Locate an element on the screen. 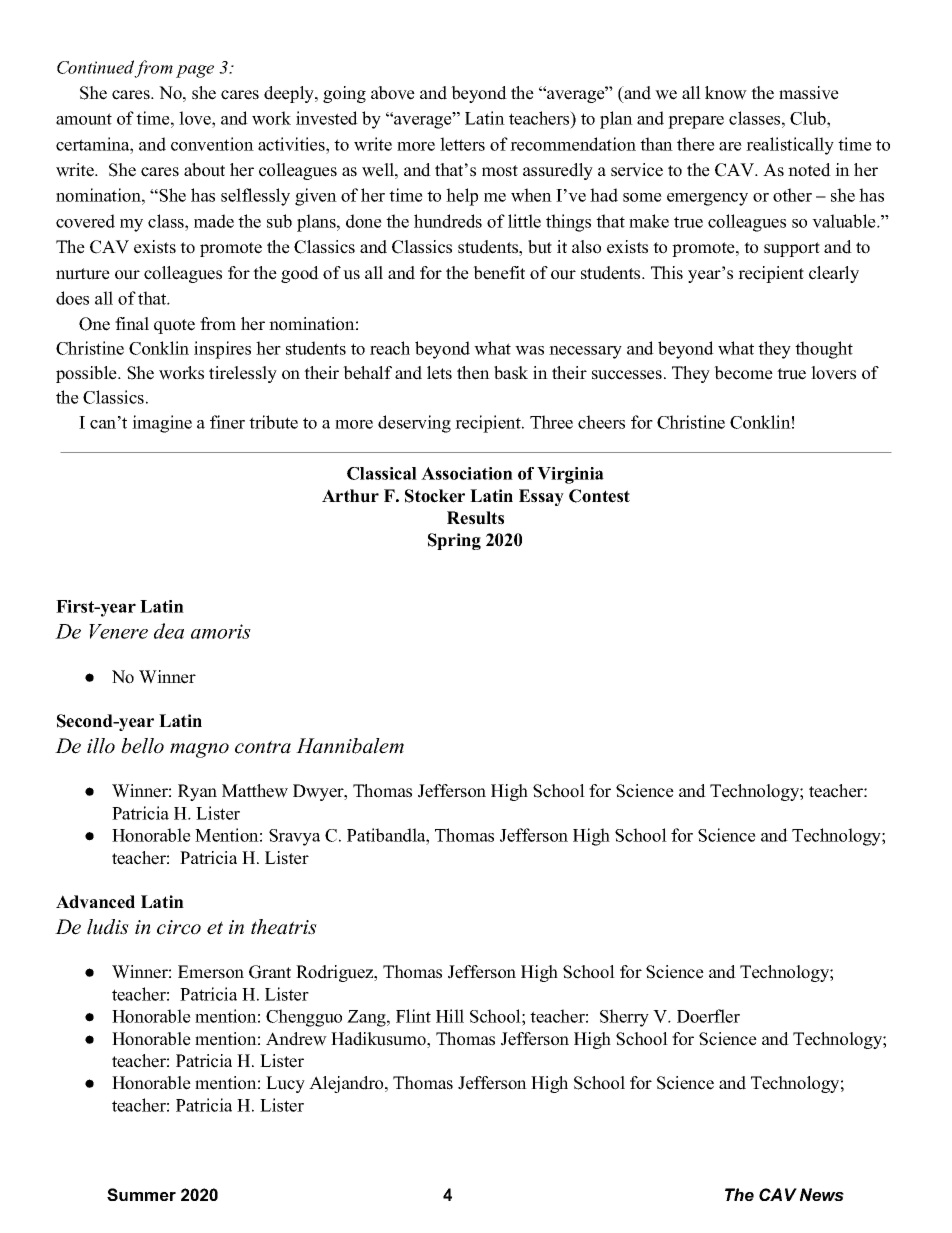  benefit is located at coordinates (499, 273).
